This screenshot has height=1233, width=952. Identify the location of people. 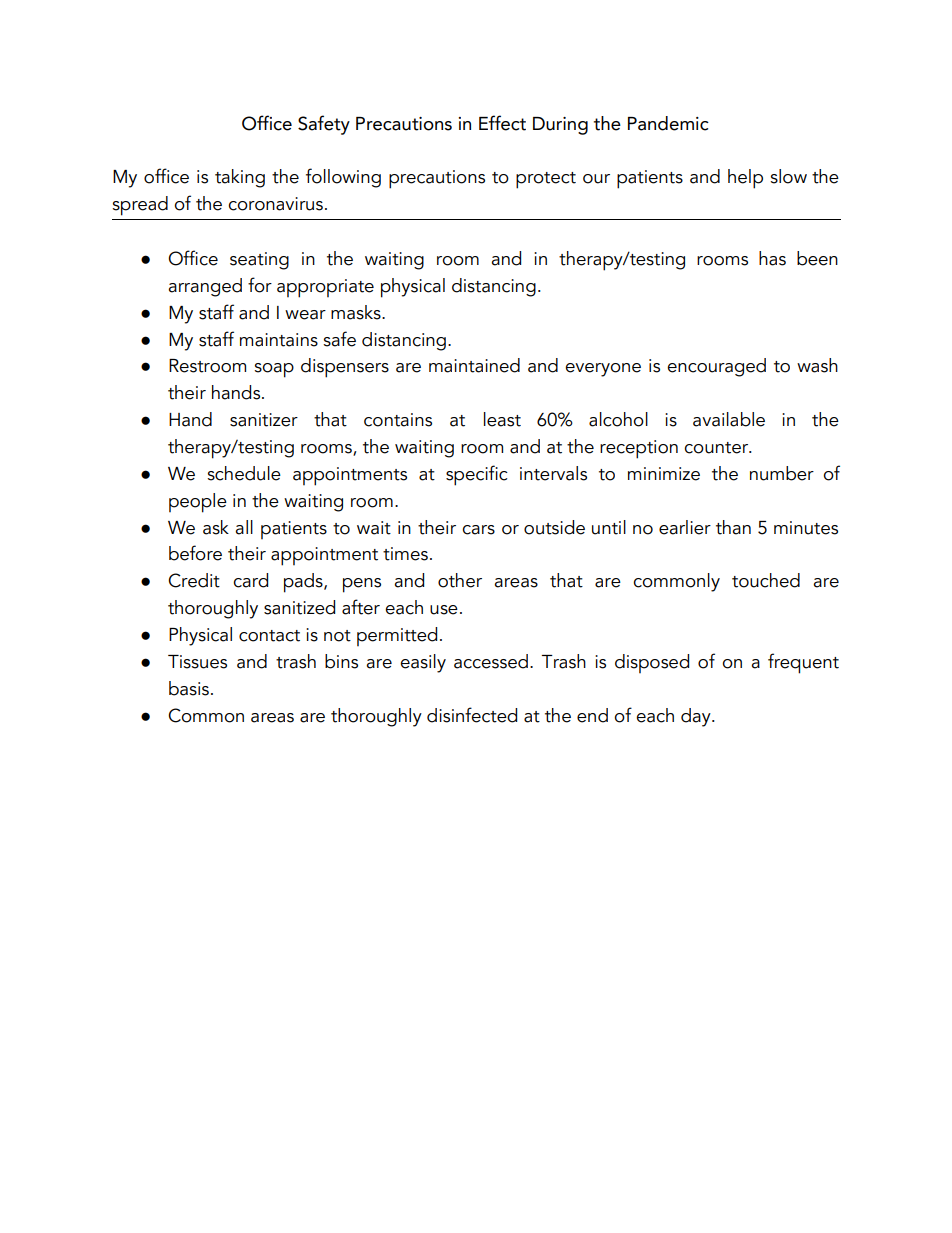
(198, 503).
